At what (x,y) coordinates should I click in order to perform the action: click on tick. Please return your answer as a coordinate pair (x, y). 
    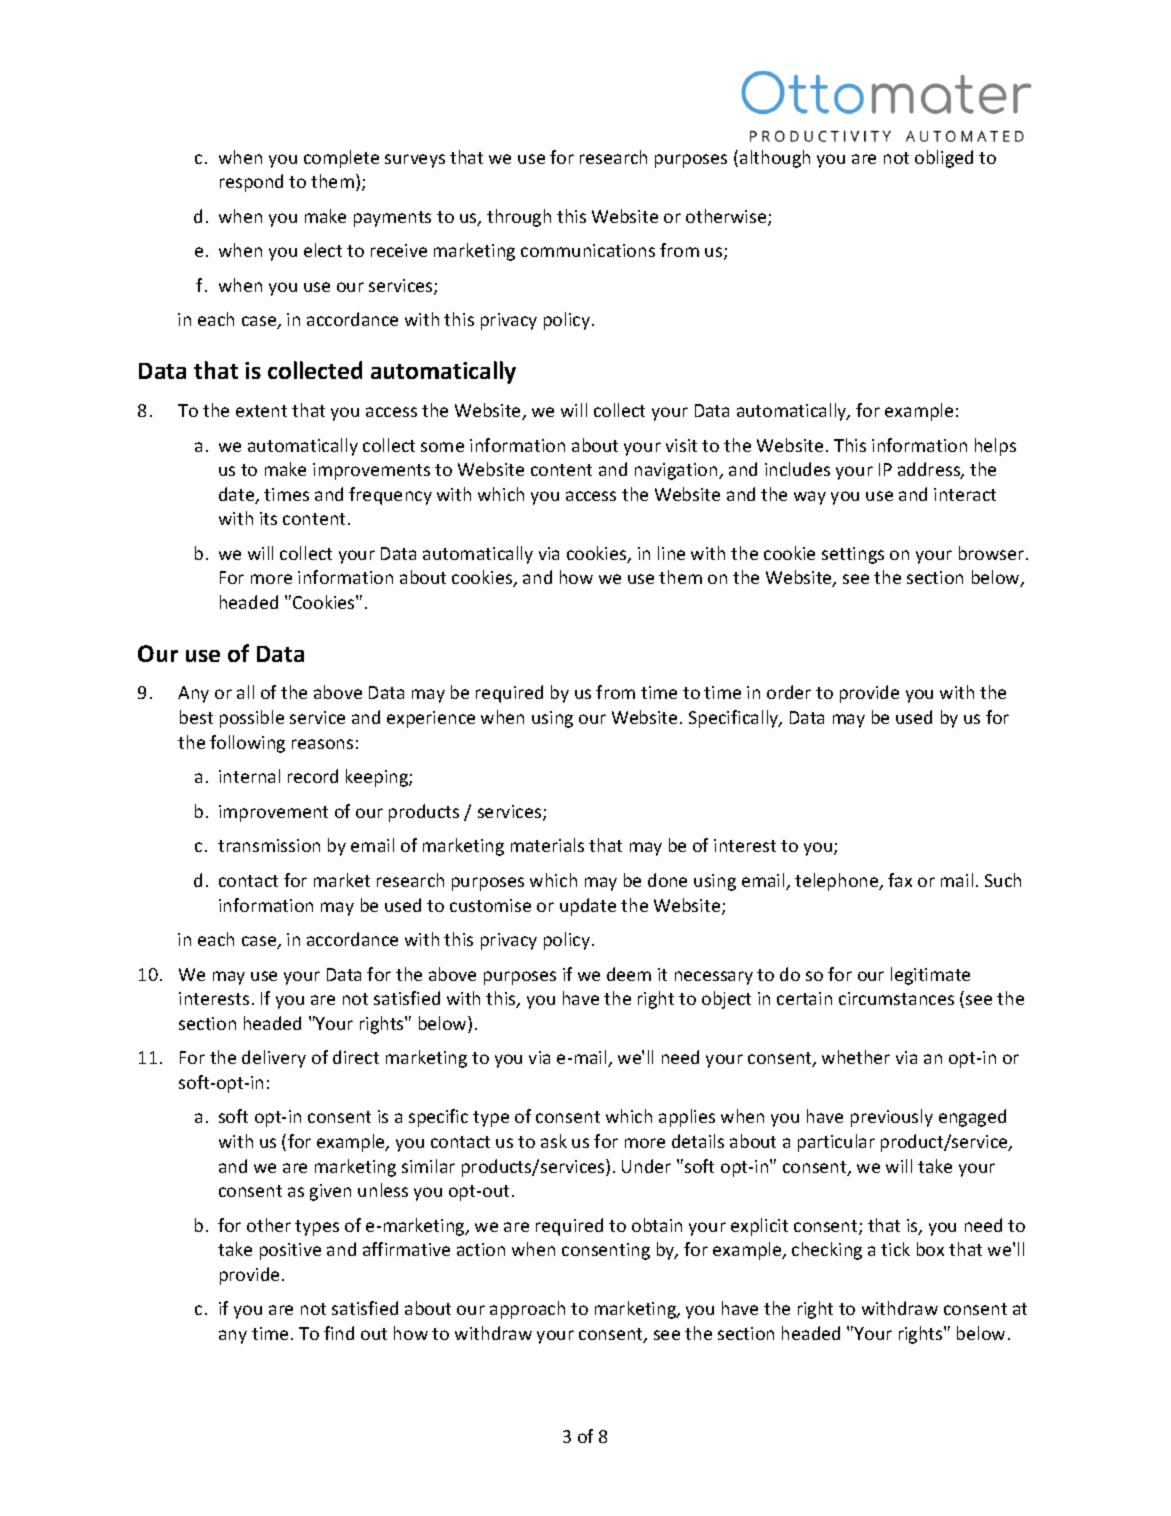
    Looking at the image, I should click on (895, 1249).
